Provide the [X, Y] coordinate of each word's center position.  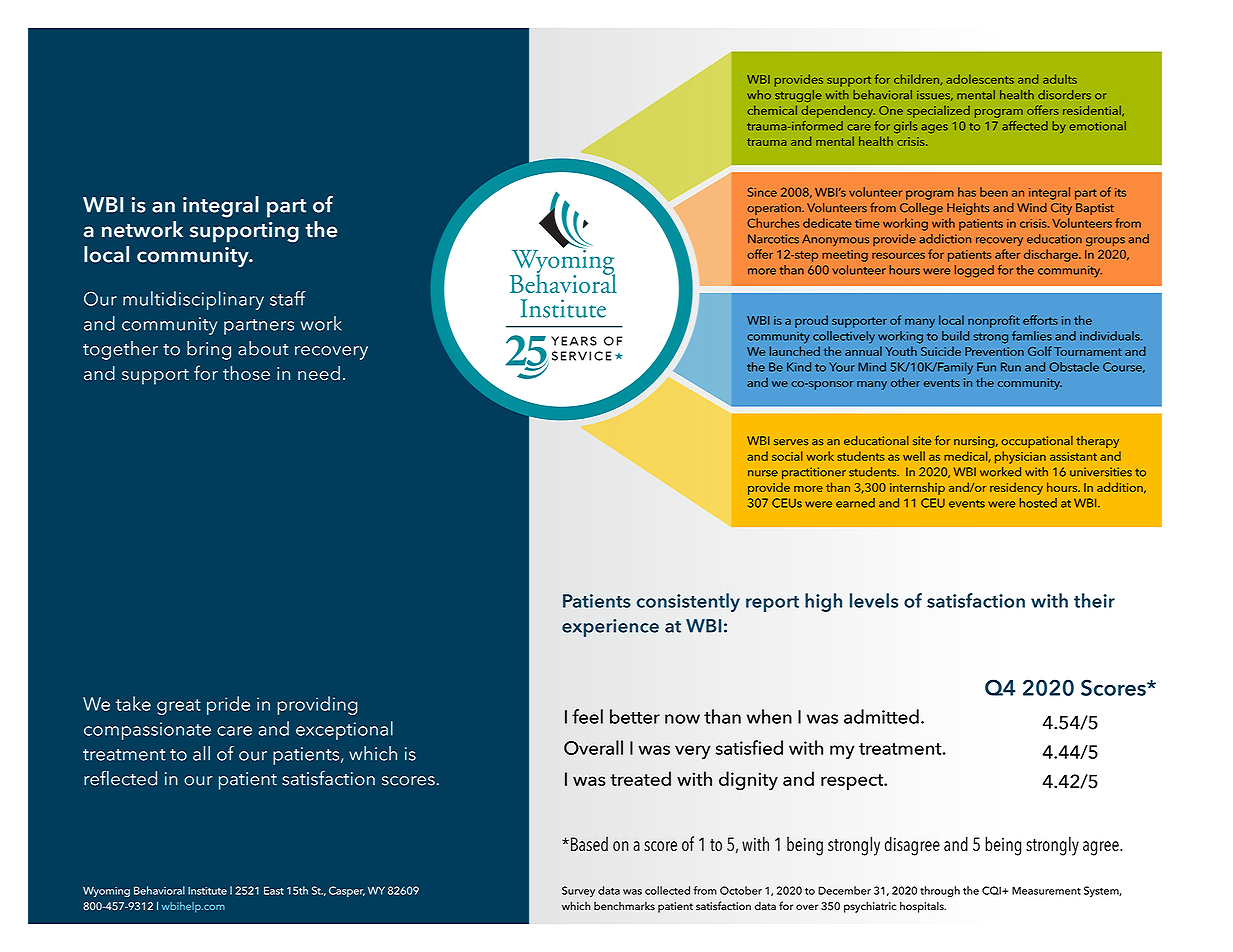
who [759, 95]
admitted [881, 716]
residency [1016, 488]
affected [1025, 126]
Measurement [1046, 890]
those [246, 373]
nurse [763, 473]
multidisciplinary [193, 300]
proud [811, 321]
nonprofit [994, 321]
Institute [207, 891]
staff [288, 298]
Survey [578, 891]
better [635, 716]
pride [228, 705]
